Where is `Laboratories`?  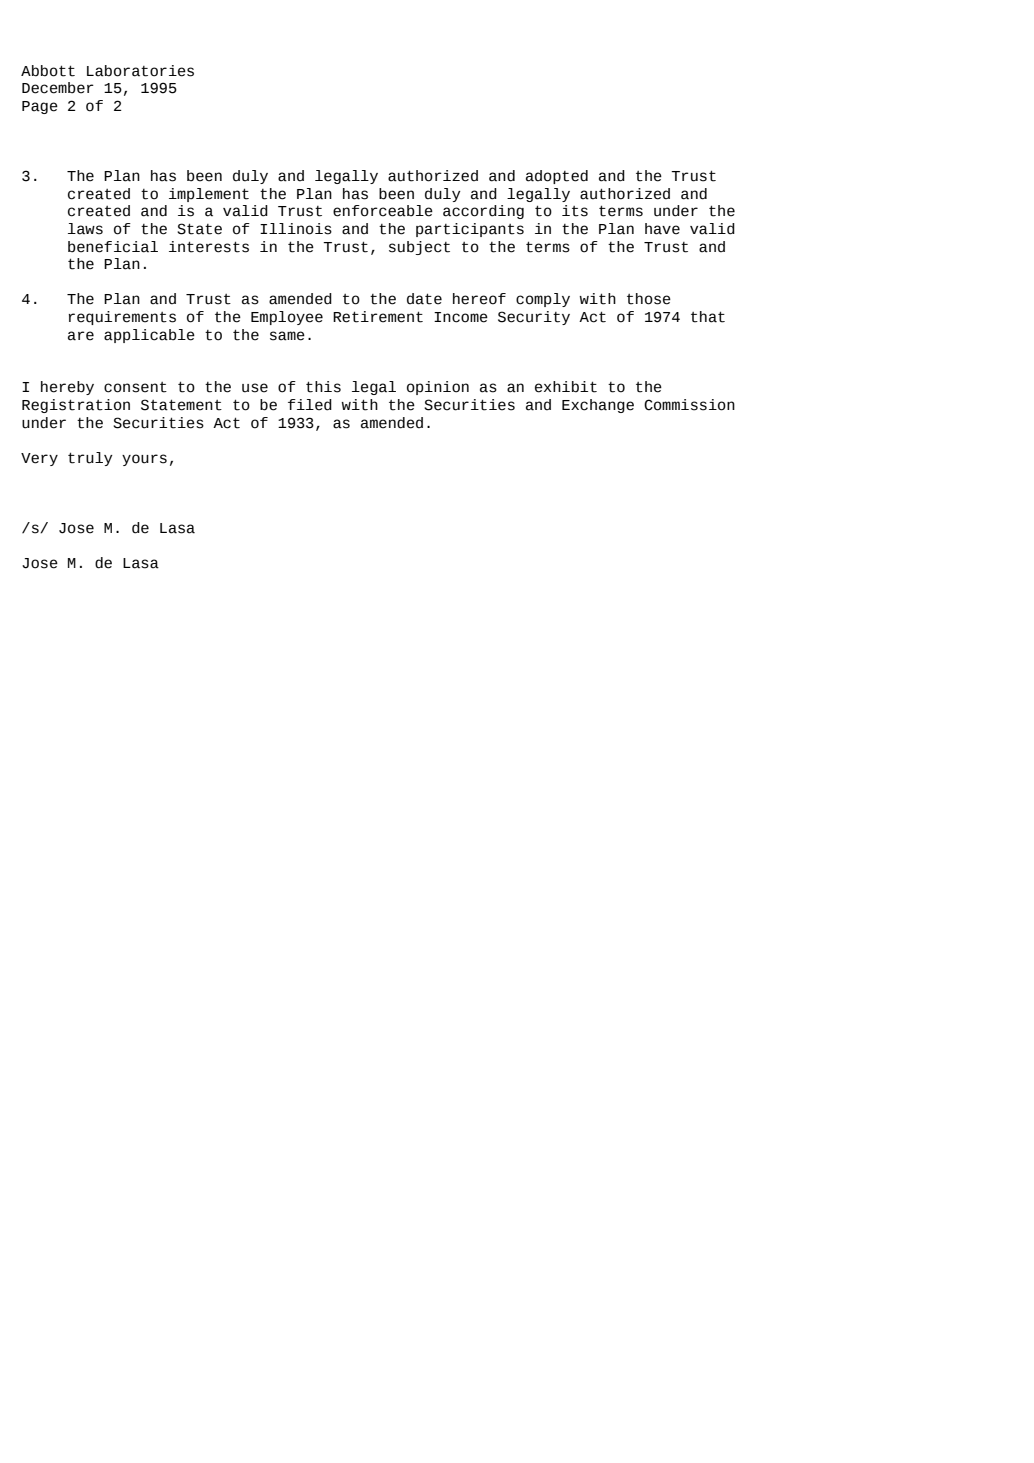
Laboratories is located at coordinates (140, 71).
